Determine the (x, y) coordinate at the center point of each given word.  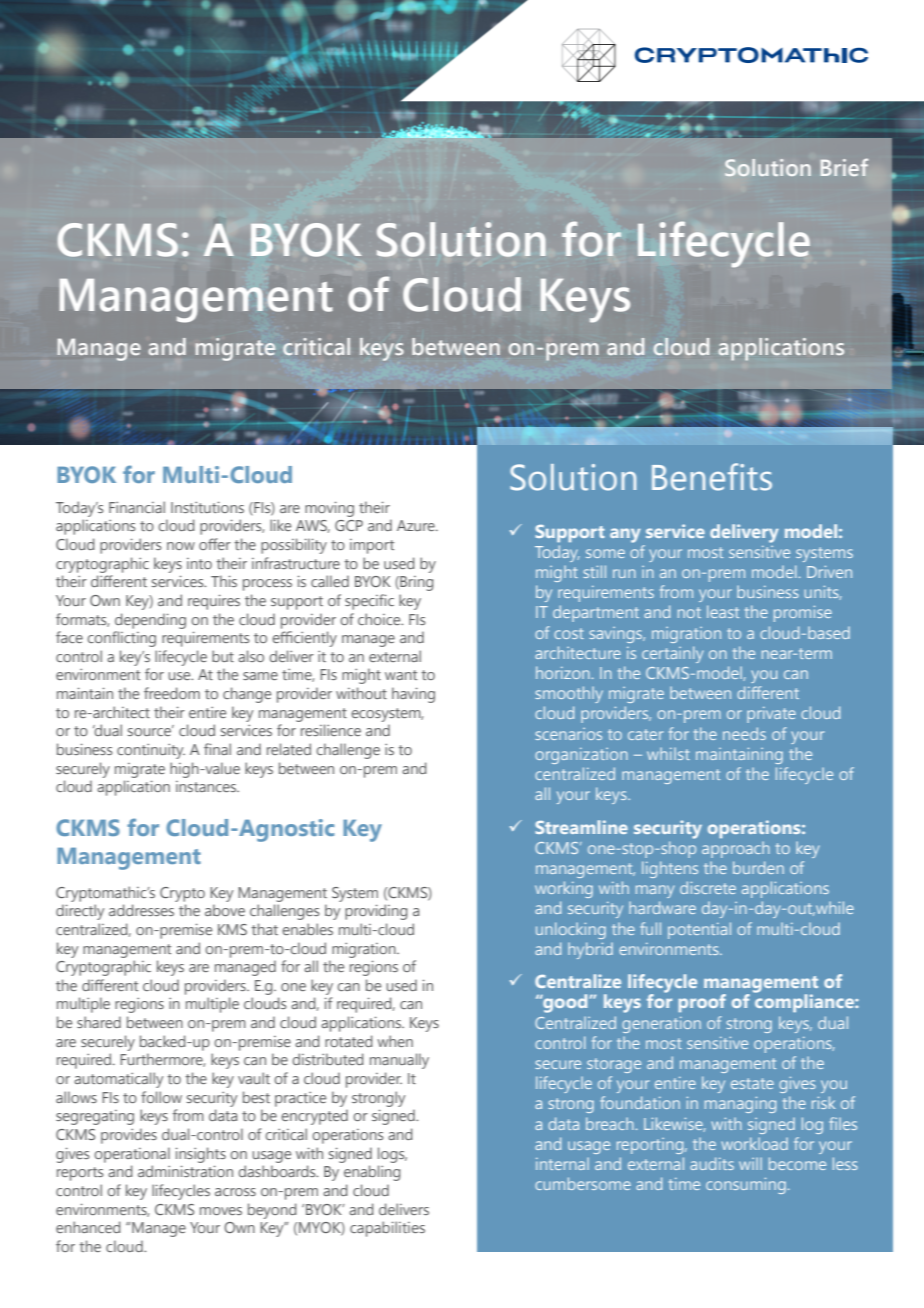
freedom (172, 693)
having (413, 695)
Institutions (207, 507)
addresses (141, 910)
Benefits (712, 477)
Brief (844, 167)
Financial (137, 507)
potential (699, 930)
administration (185, 1171)
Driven (829, 572)
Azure (417, 525)
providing (376, 912)
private (771, 715)
